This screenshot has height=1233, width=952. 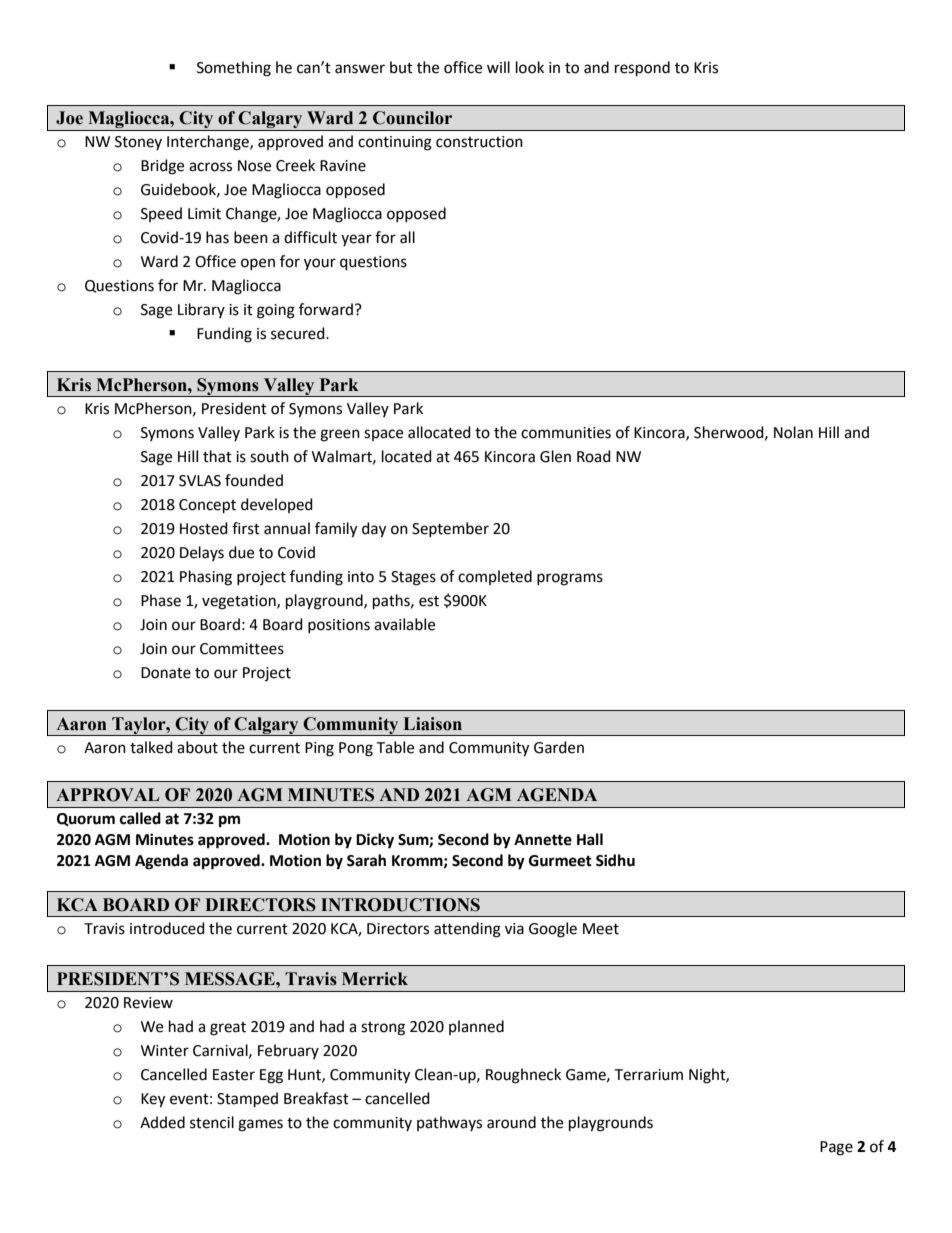 I want to click on pathways, so click(x=449, y=1123).
